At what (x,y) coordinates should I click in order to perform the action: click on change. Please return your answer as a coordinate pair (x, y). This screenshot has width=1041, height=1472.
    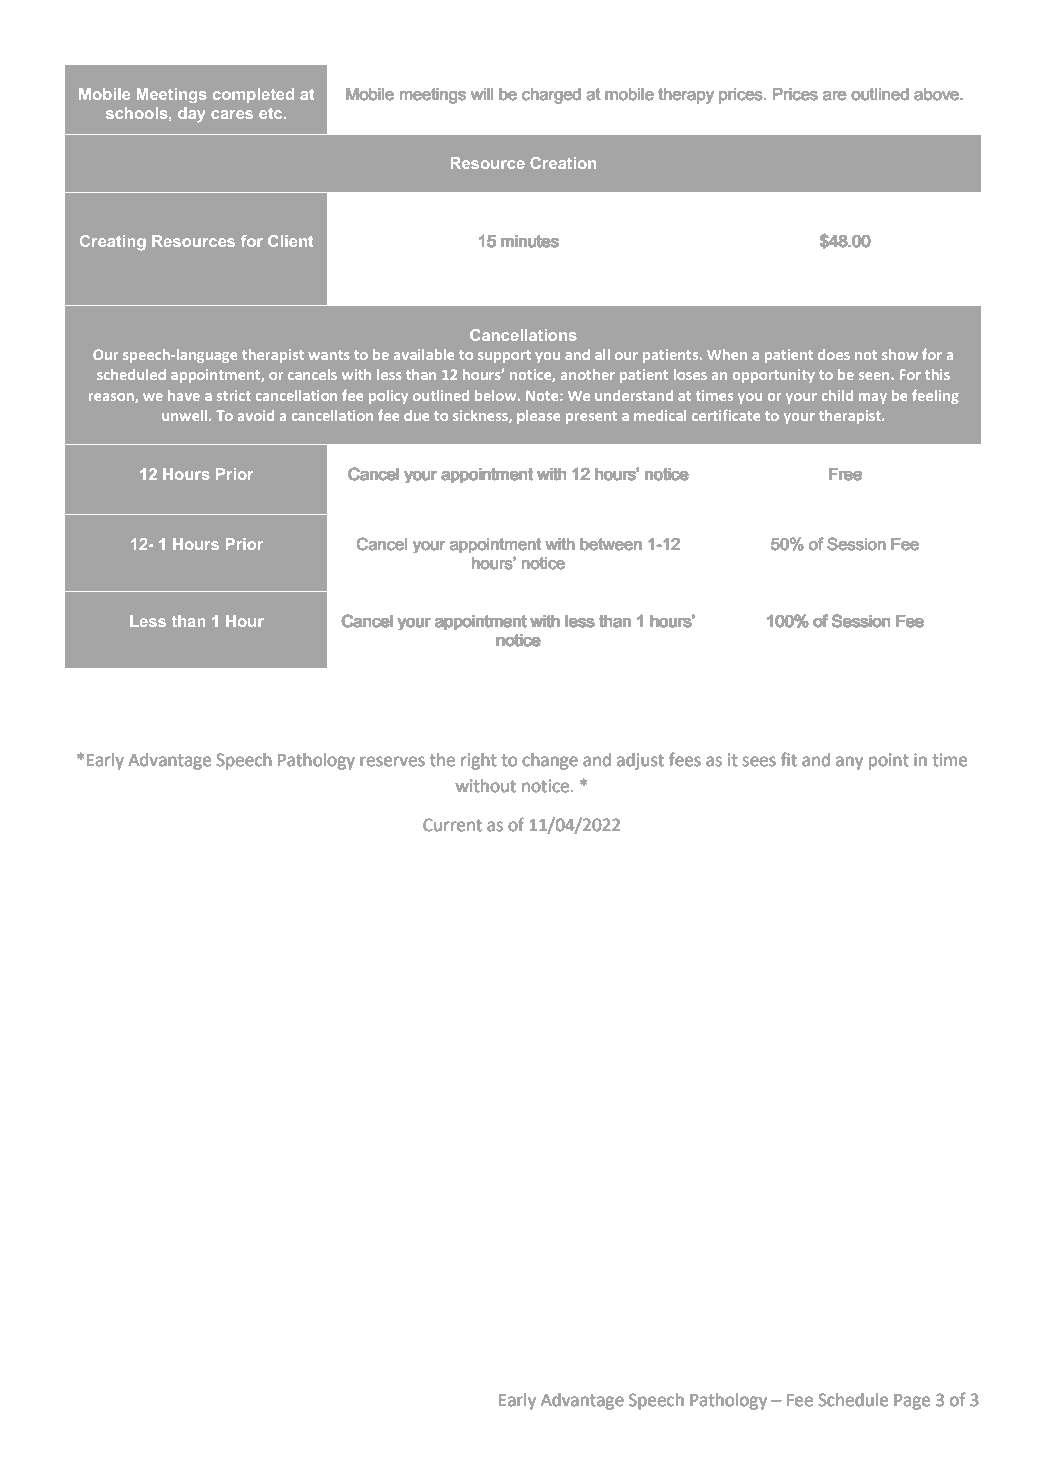
    Looking at the image, I should click on (550, 761).
